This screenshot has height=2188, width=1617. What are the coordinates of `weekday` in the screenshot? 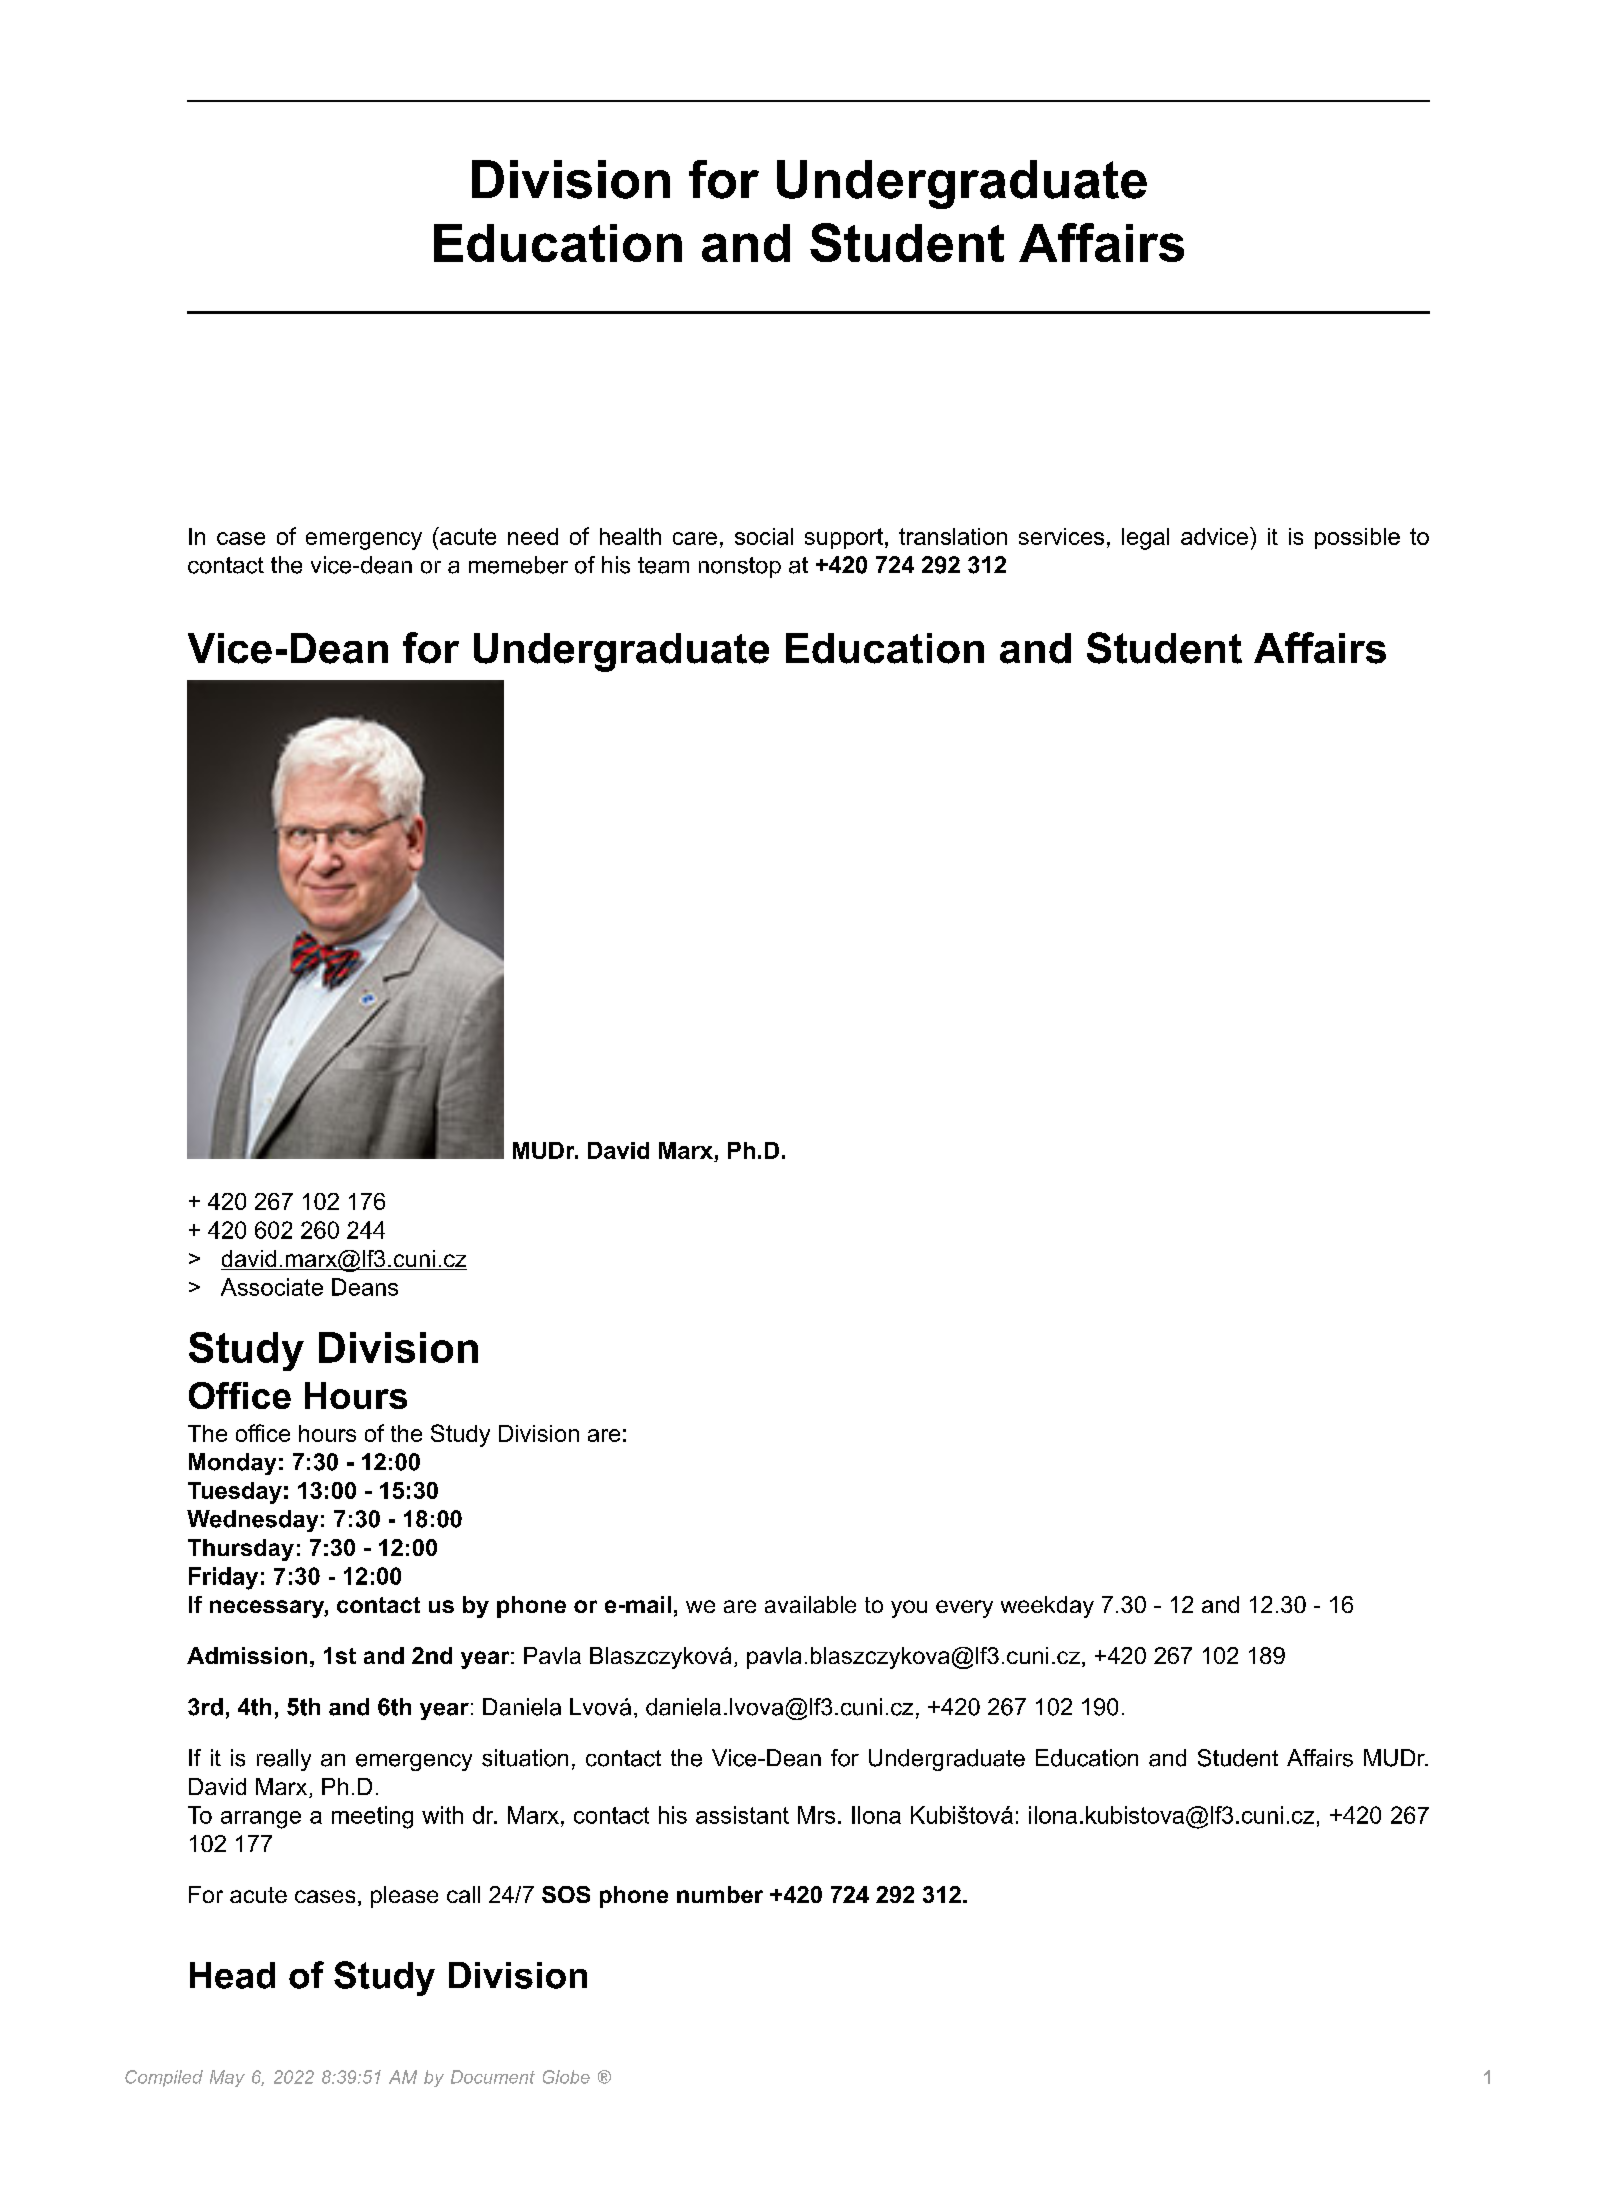 It's located at (1047, 1607).
